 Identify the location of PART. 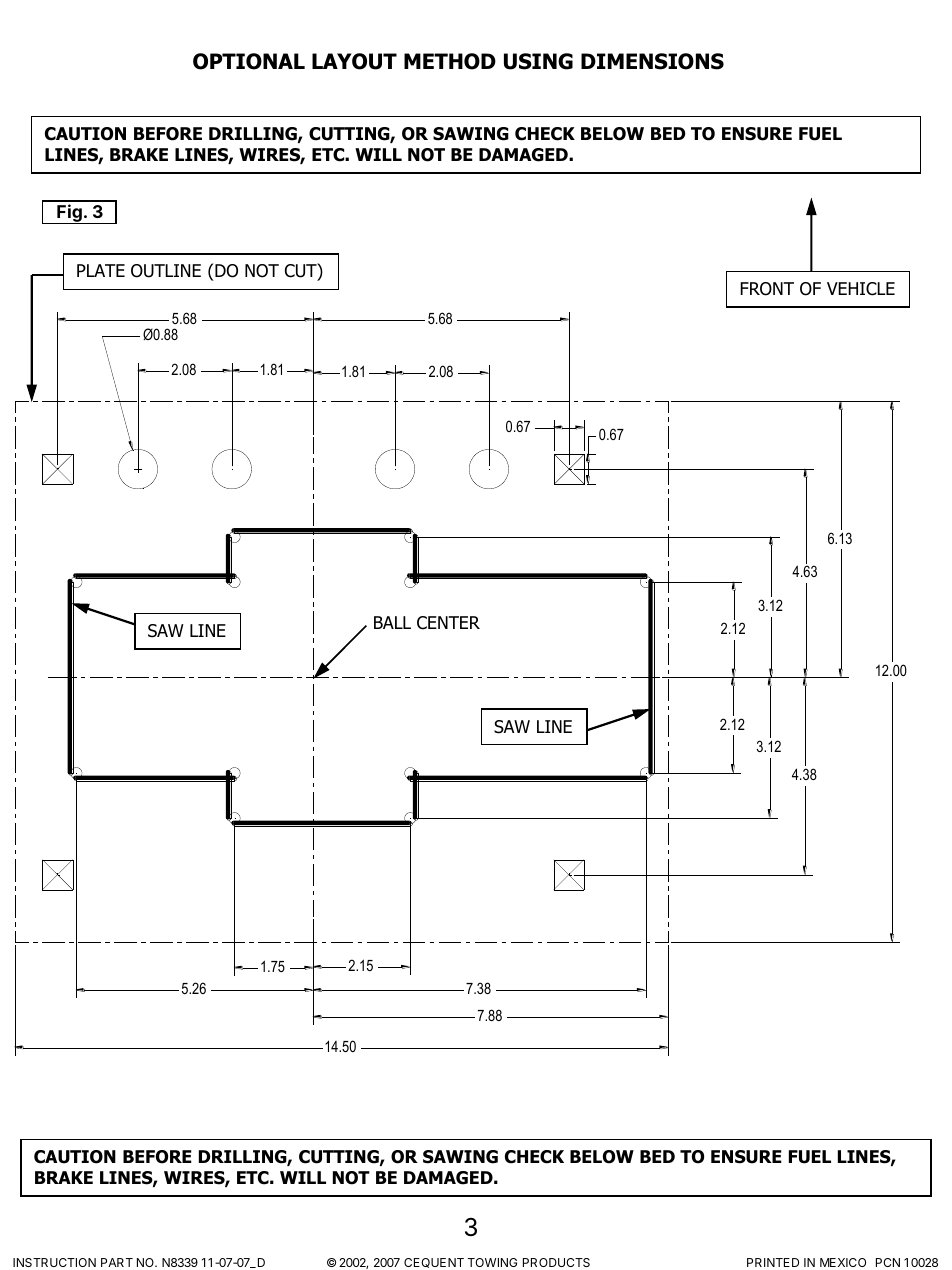
(117, 1262).
